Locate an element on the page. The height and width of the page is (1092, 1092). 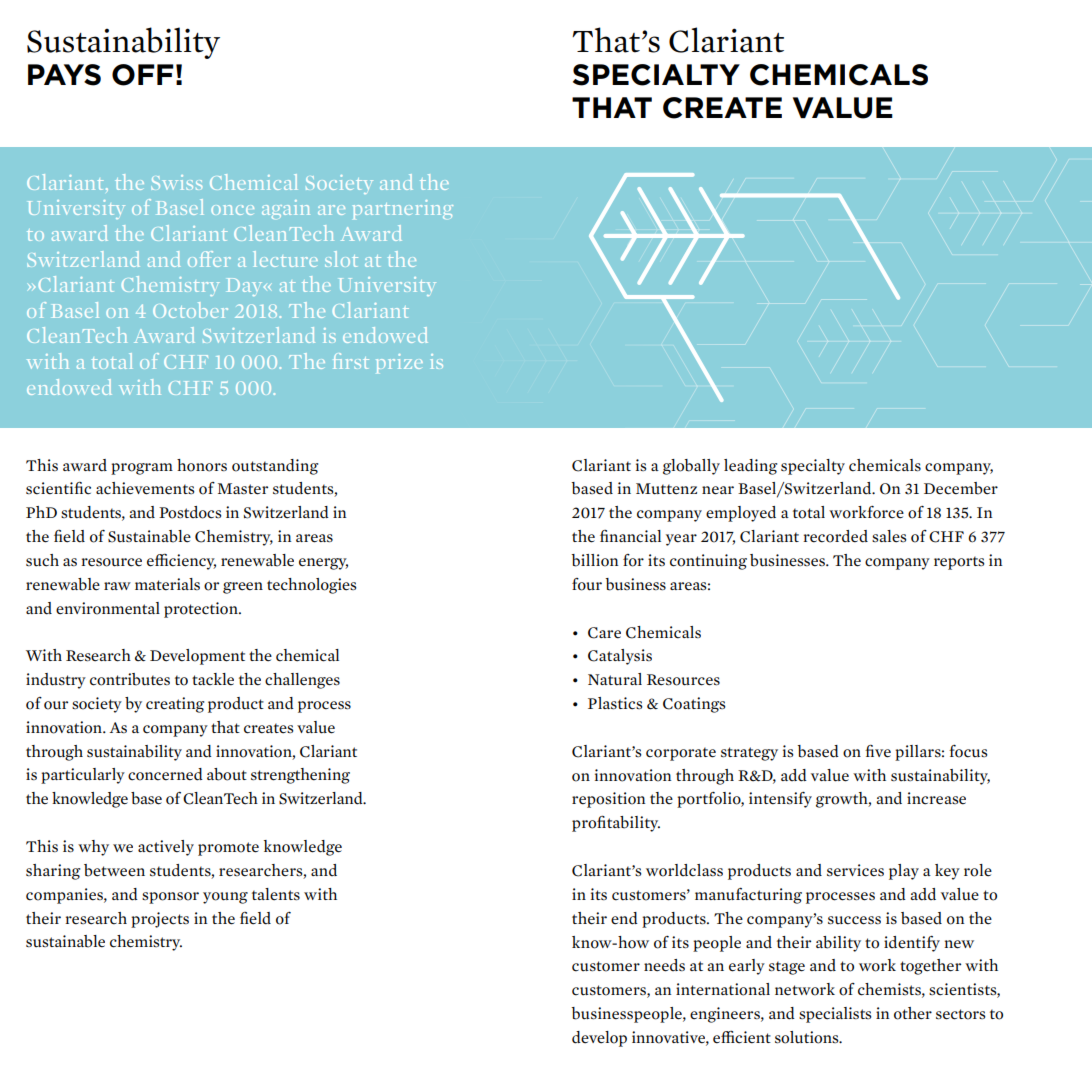
projects is located at coordinates (160, 920).
